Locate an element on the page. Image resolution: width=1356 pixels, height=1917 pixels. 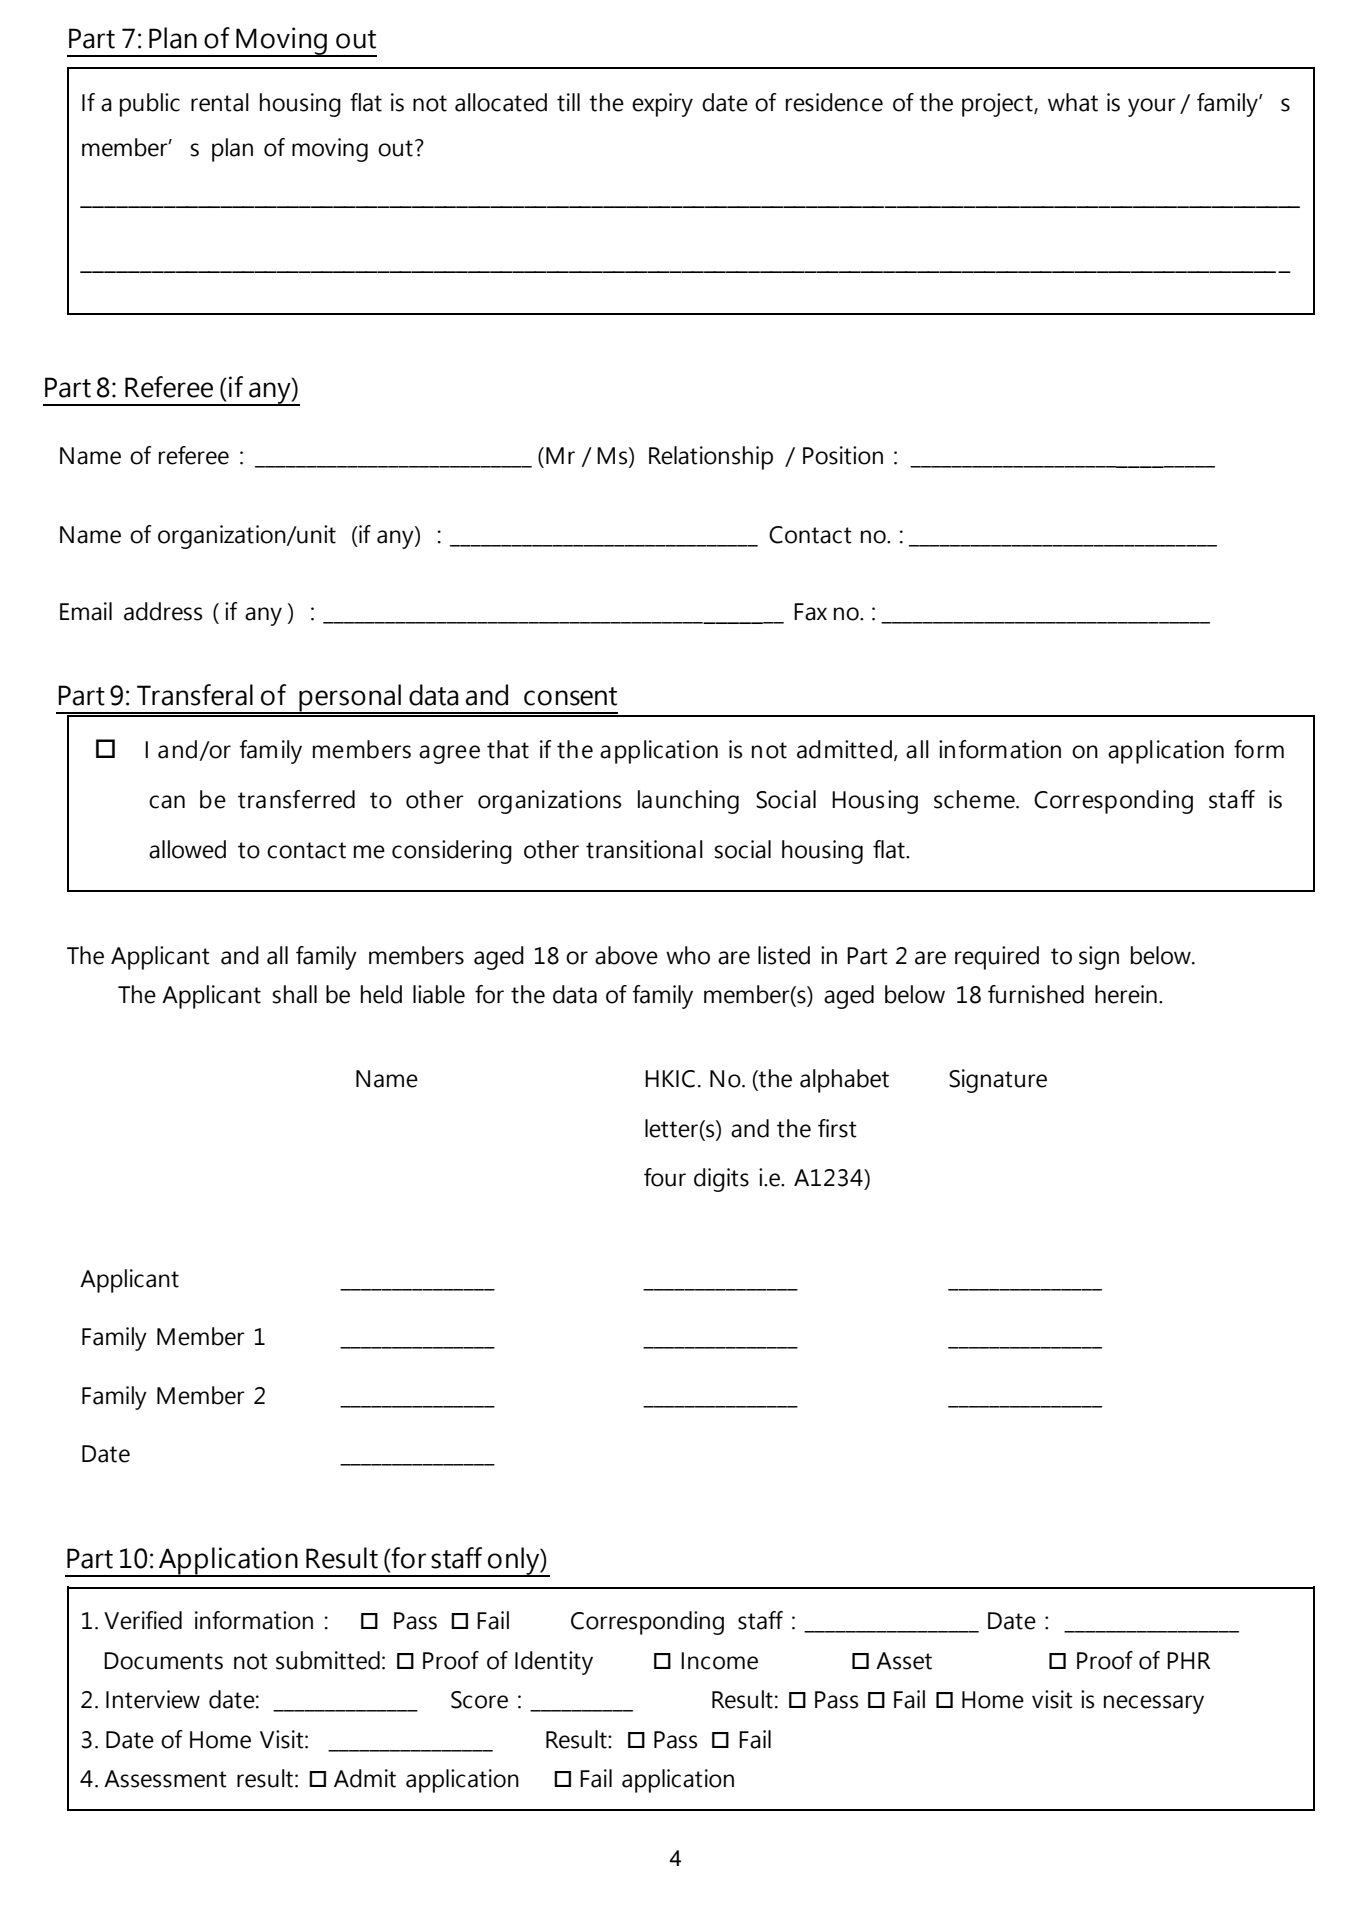
first is located at coordinates (837, 1128).
